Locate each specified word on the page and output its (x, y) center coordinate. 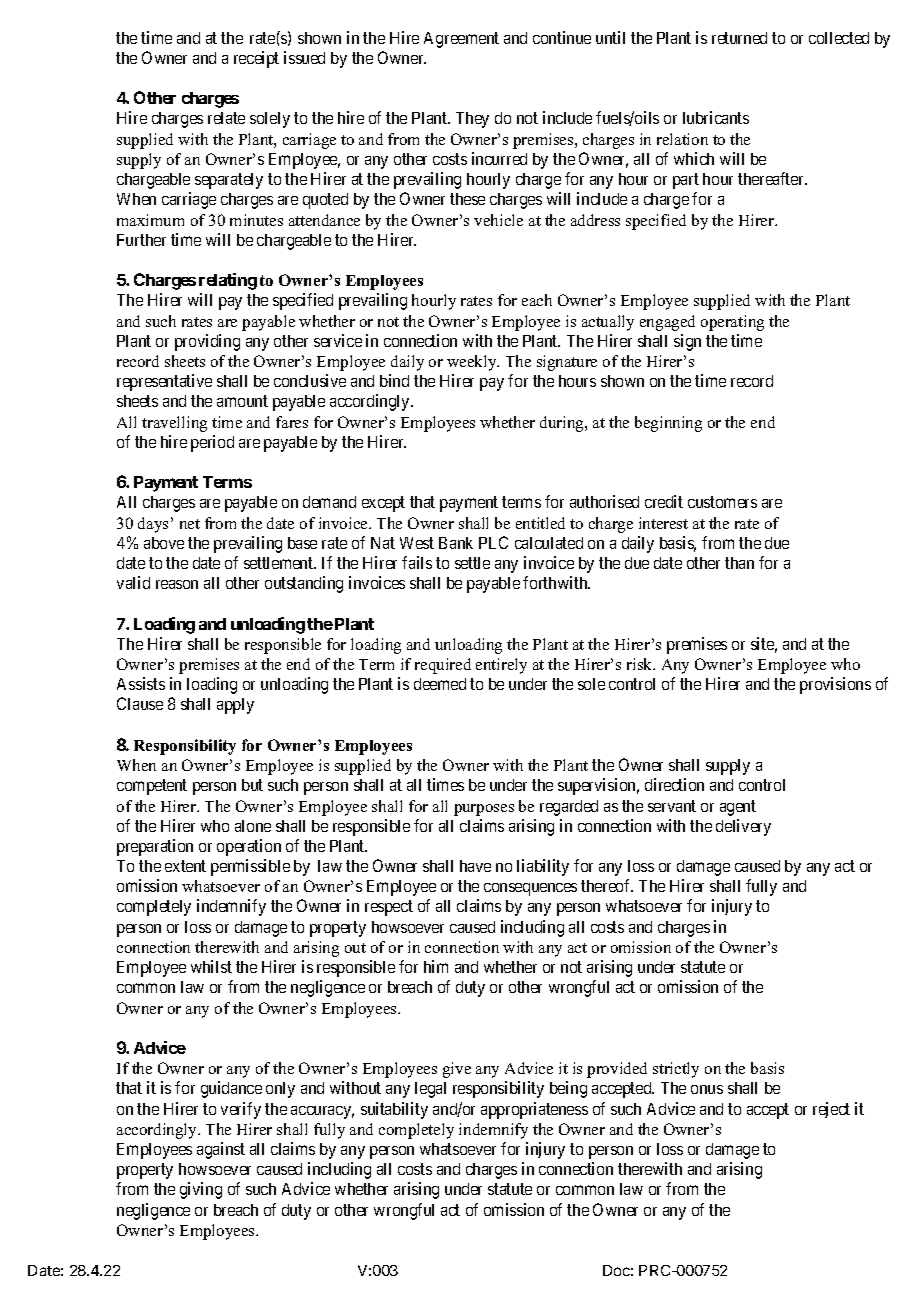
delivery (743, 827)
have (475, 866)
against (221, 1150)
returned (739, 38)
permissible (250, 867)
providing (207, 342)
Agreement (461, 40)
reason (177, 584)
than (739, 563)
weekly (473, 363)
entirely (501, 666)
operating (732, 323)
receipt (256, 59)
